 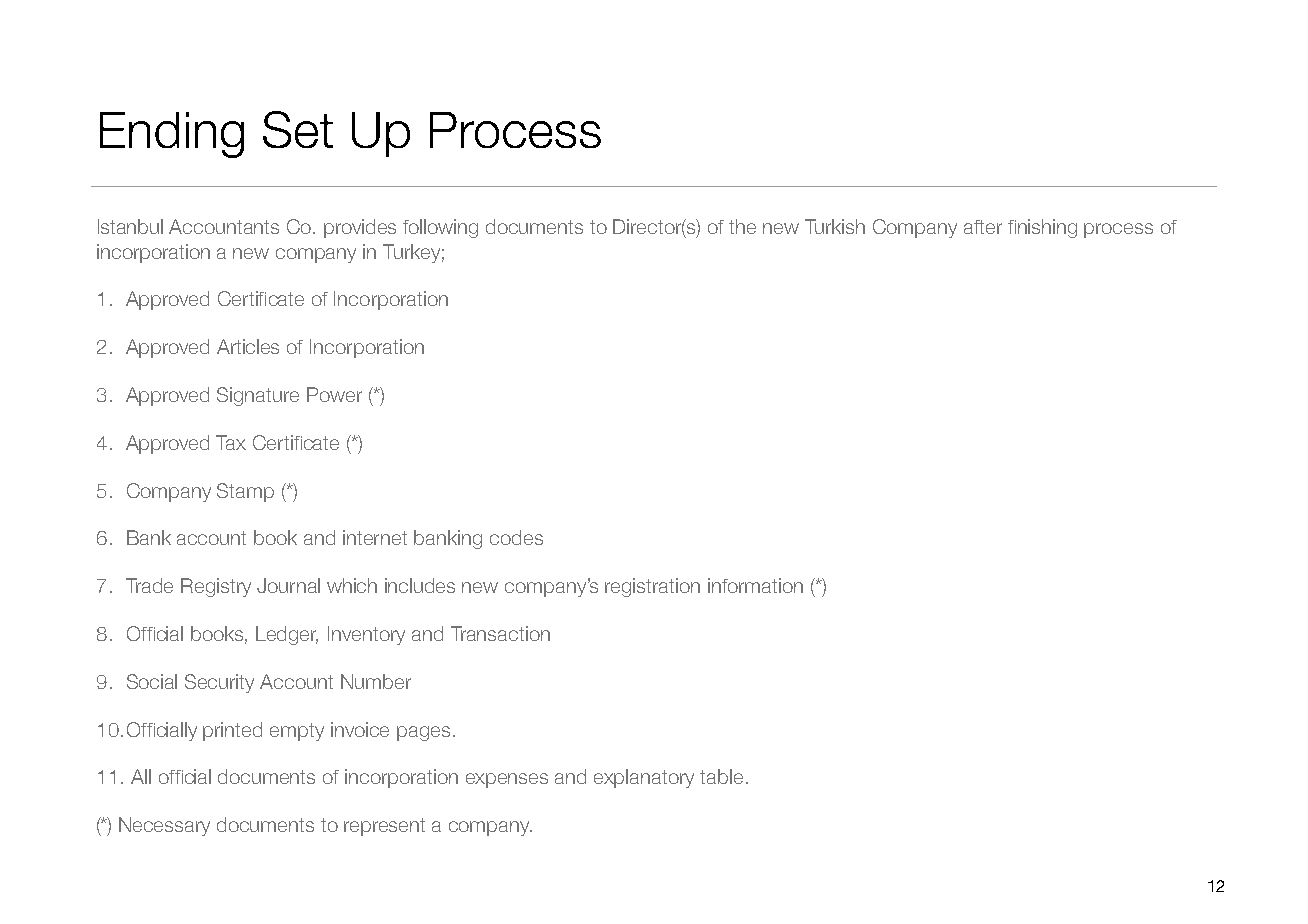 I want to click on Necessary, so click(x=164, y=826).
